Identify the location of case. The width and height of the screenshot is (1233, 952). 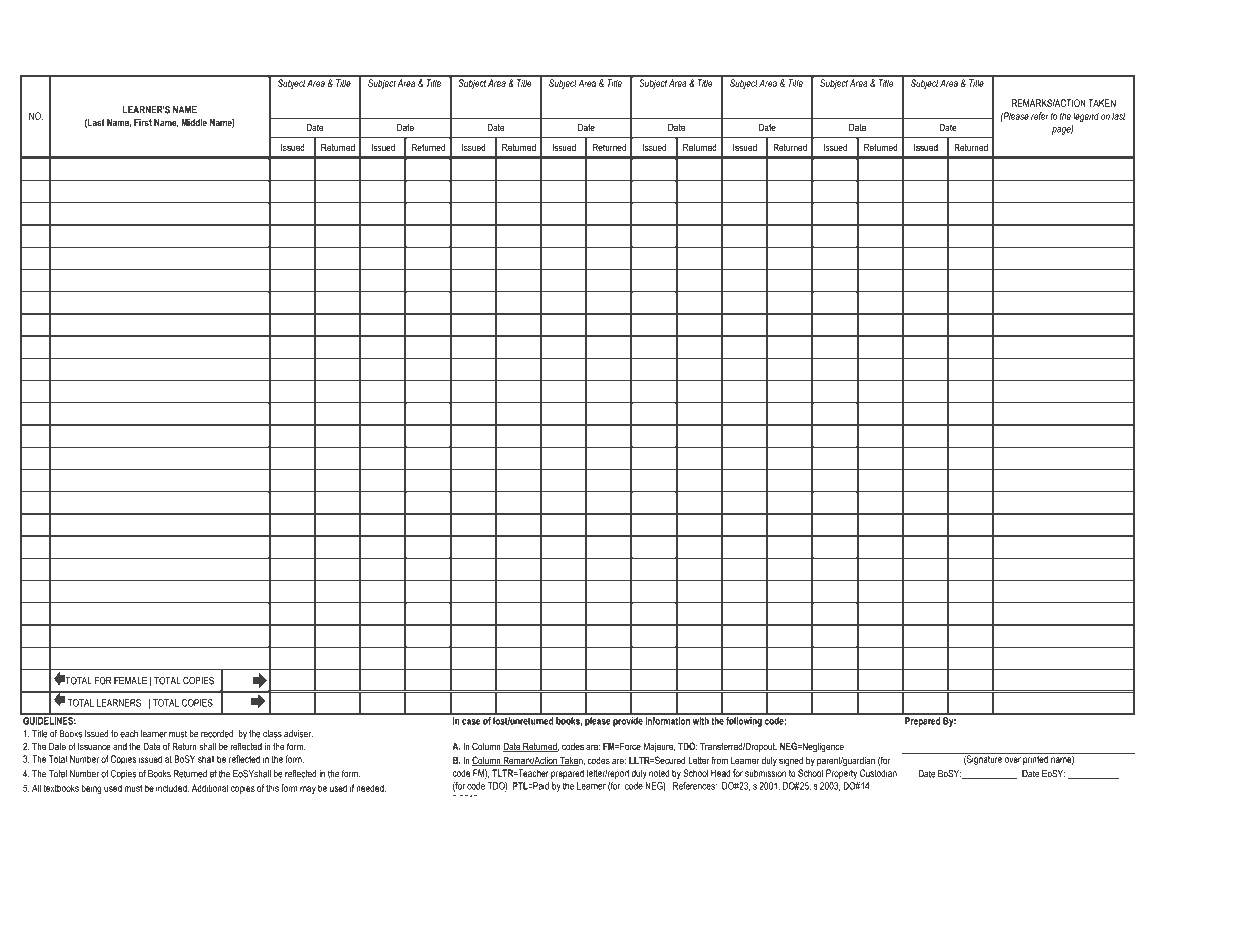
(471, 722).
